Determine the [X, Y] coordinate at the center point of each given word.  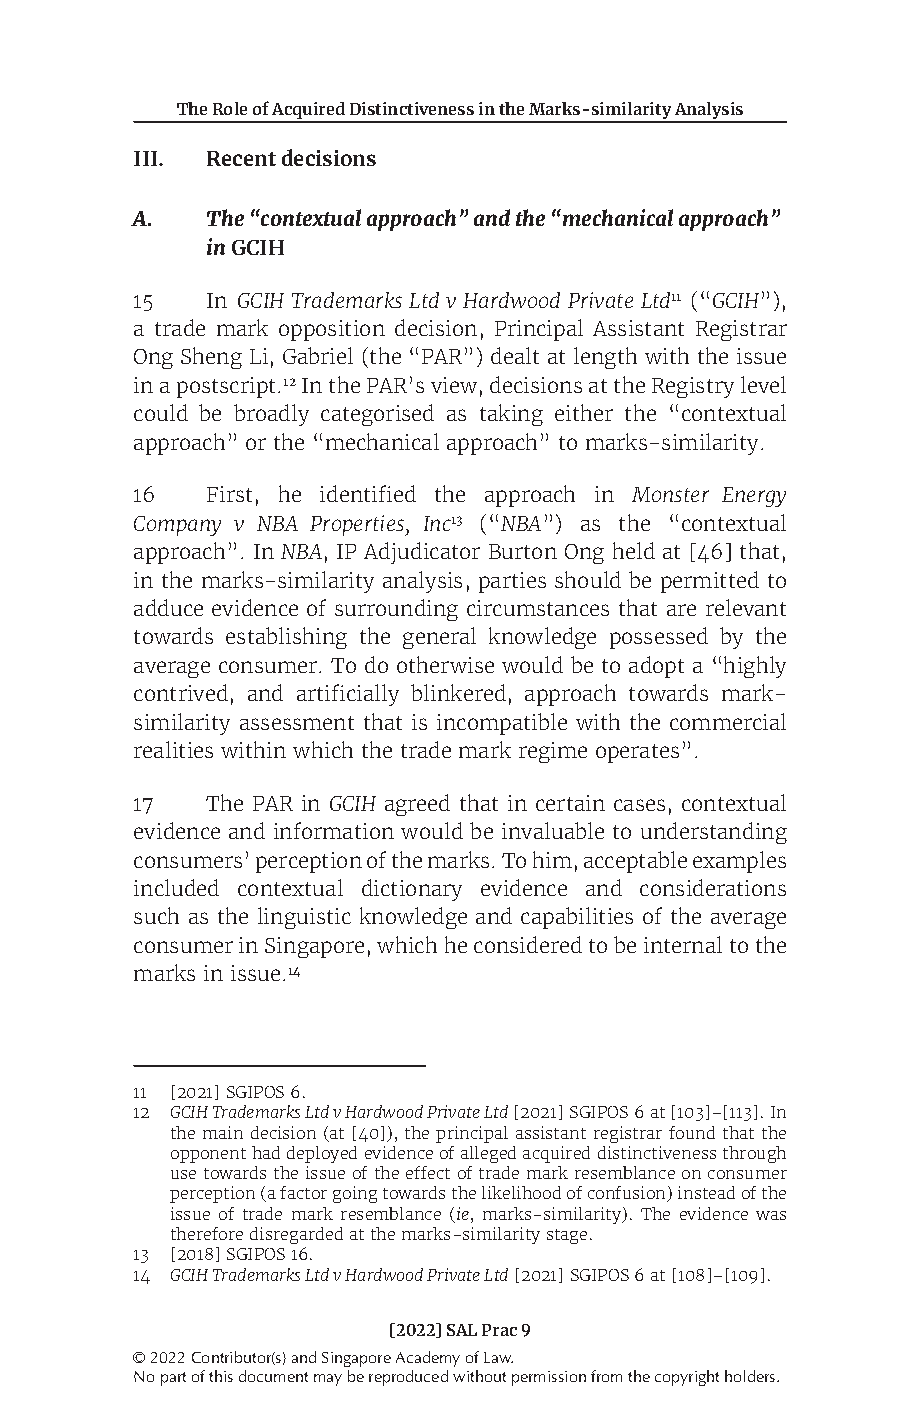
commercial [728, 721]
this [221, 1376]
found [692, 1132]
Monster [670, 494]
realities [173, 749]
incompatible [502, 724]
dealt [515, 355]
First [229, 494]
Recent [241, 158]
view [454, 385]
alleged [488, 1154]
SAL [462, 1330]
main [223, 1132]
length [605, 358]
